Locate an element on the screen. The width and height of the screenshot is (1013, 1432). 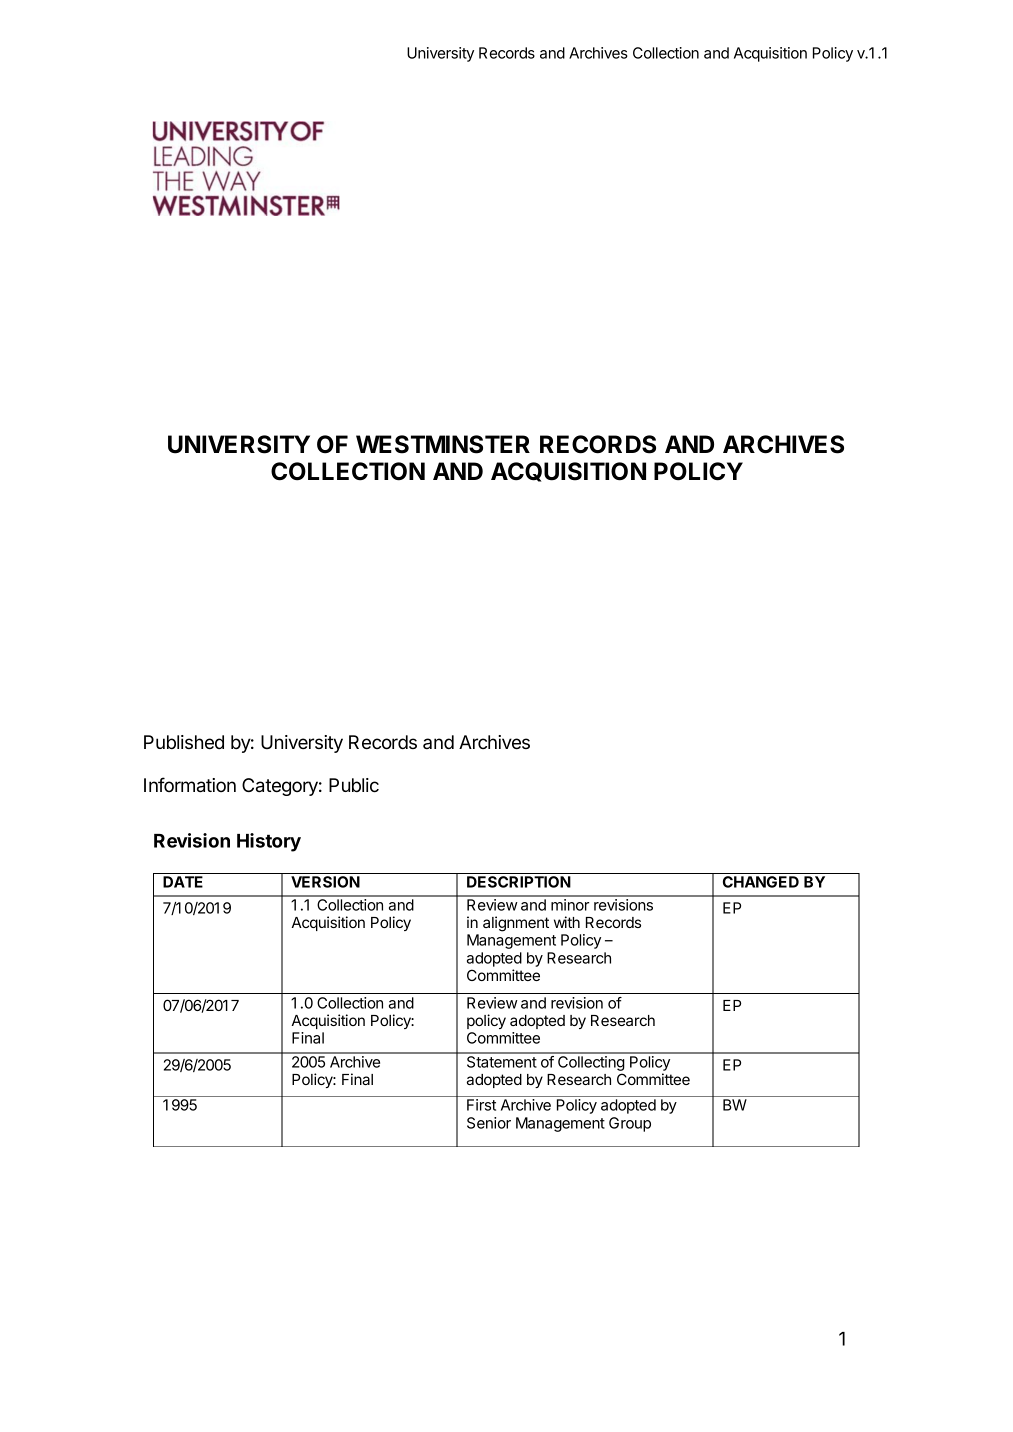
alignment is located at coordinates (516, 924).
